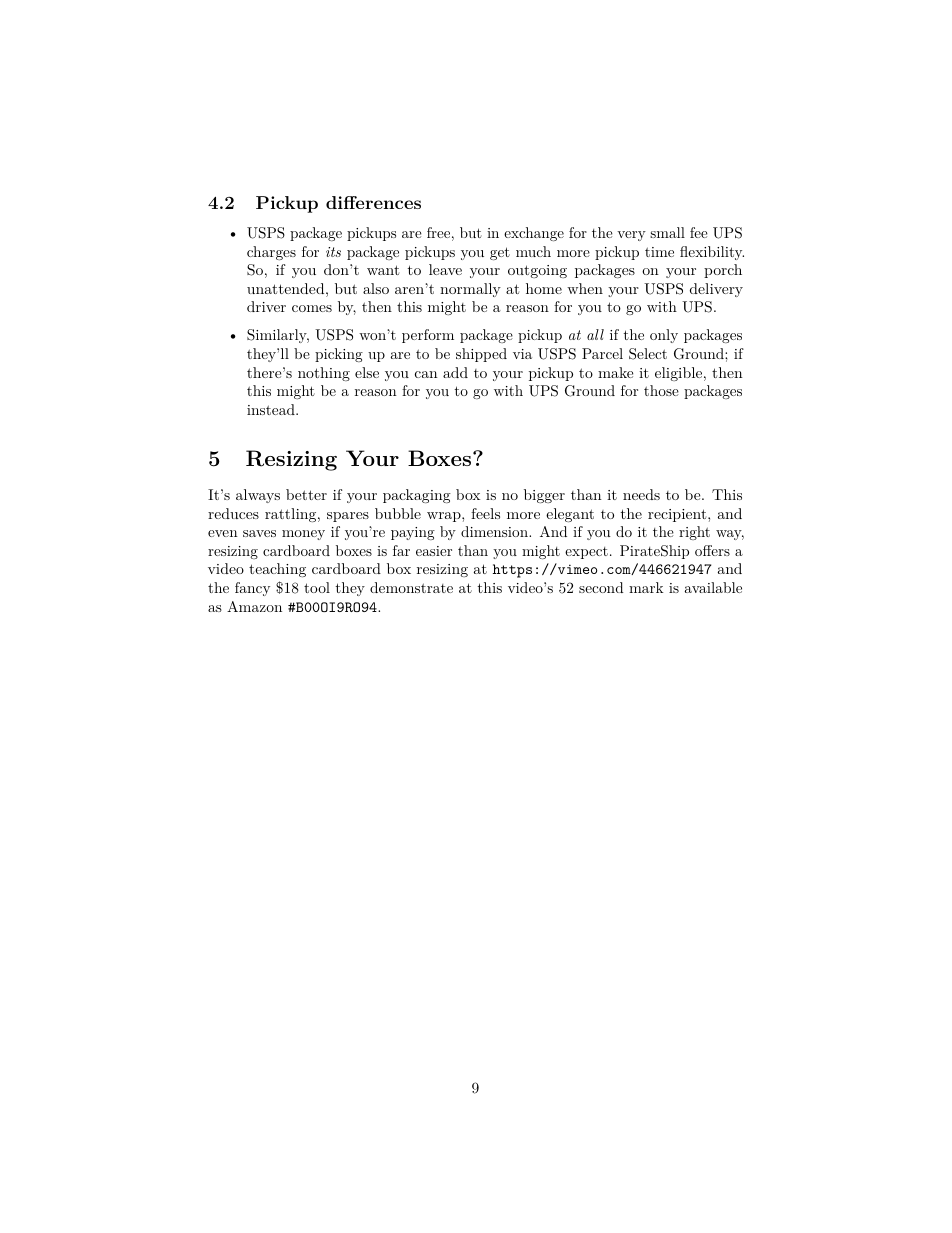 This screenshot has height=1233, width=952. What do you see at coordinates (272, 409) in the screenshot?
I see `instead` at bounding box center [272, 409].
